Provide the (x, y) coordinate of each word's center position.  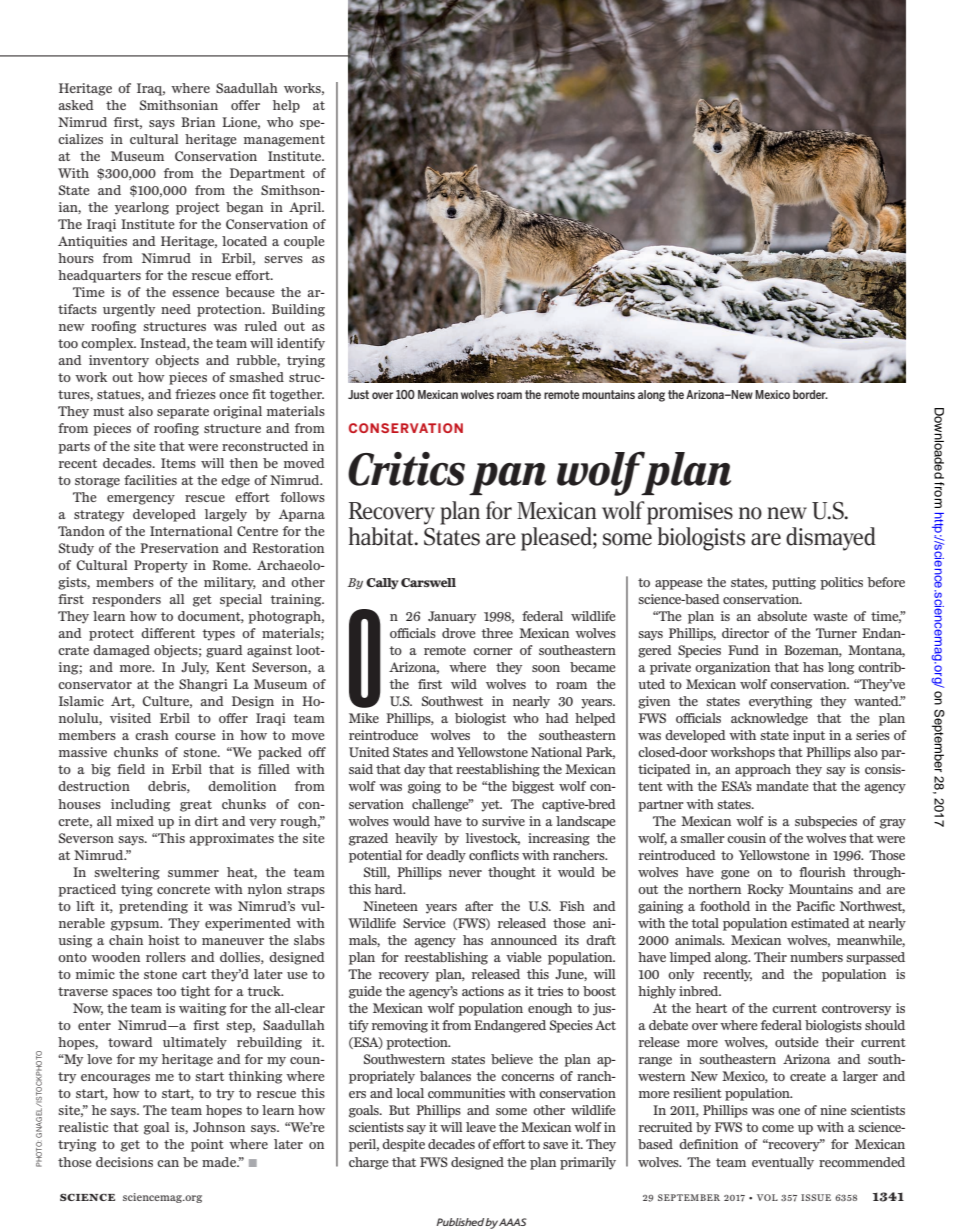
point (207, 1145)
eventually (783, 1163)
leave (481, 1127)
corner (493, 651)
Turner (836, 633)
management (284, 141)
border (810, 394)
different (168, 633)
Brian (198, 122)
